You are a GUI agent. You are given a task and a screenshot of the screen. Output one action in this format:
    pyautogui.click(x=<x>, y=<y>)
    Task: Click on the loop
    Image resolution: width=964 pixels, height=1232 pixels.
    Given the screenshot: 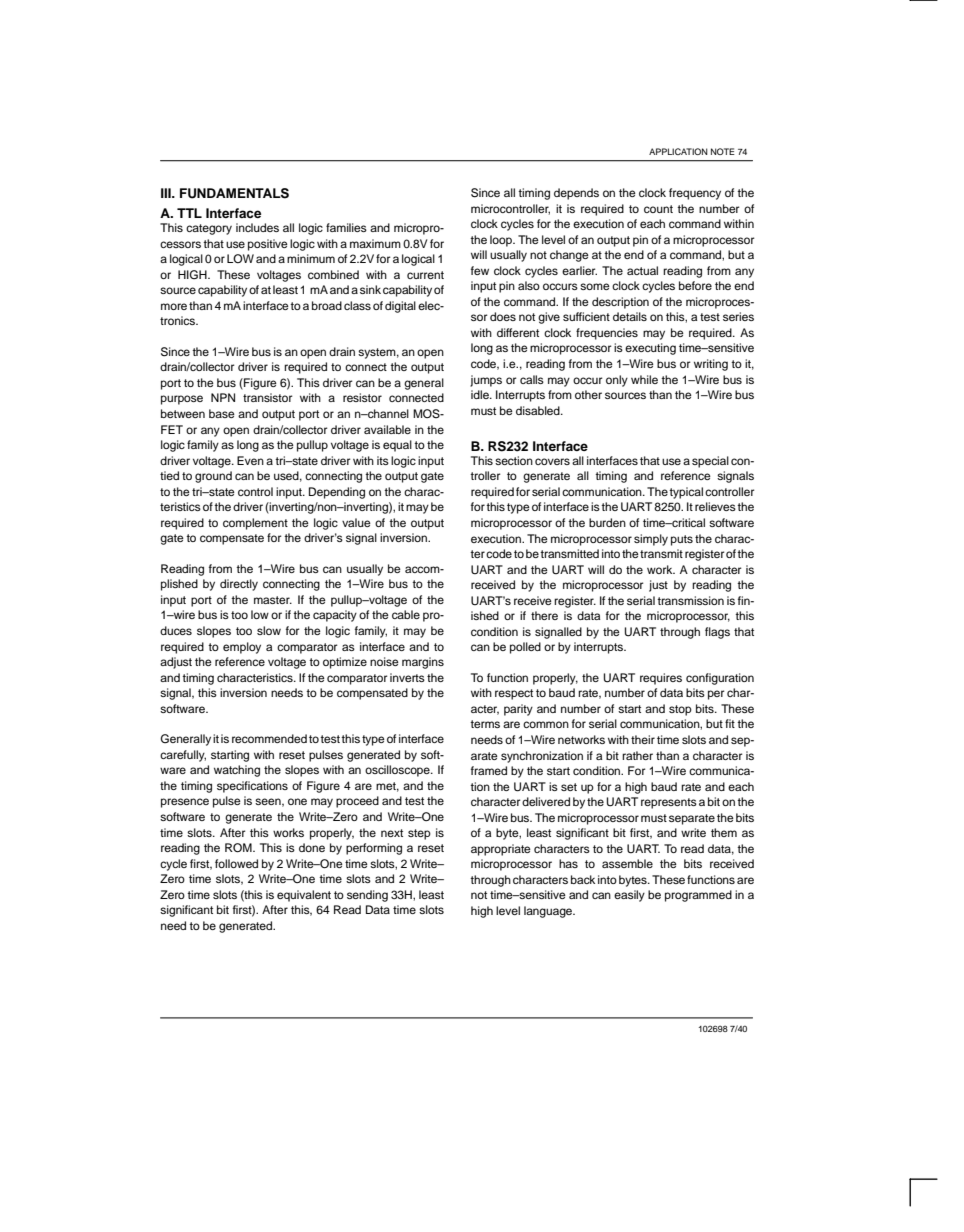 What is the action you would take?
    pyautogui.click(x=502, y=241)
